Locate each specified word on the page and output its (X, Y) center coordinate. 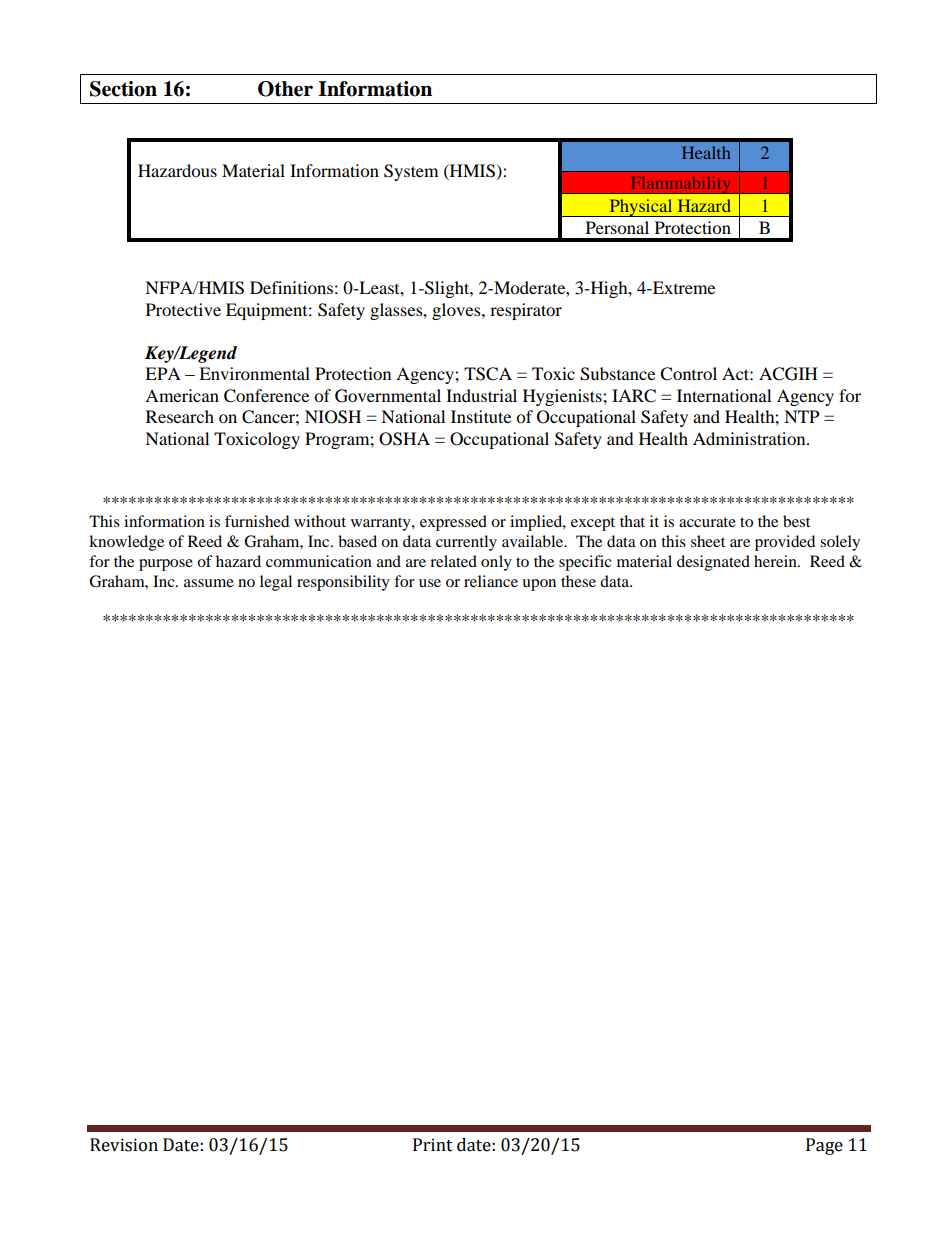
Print (433, 1145)
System (411, 172)
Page (824, 1146)
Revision (124, 1145)
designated (713, 563)
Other (285, 89)
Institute (481, 416)
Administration (750, 438)
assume (209, 583)
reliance (491, 581)
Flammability (680, 185)
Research (180, 416)
